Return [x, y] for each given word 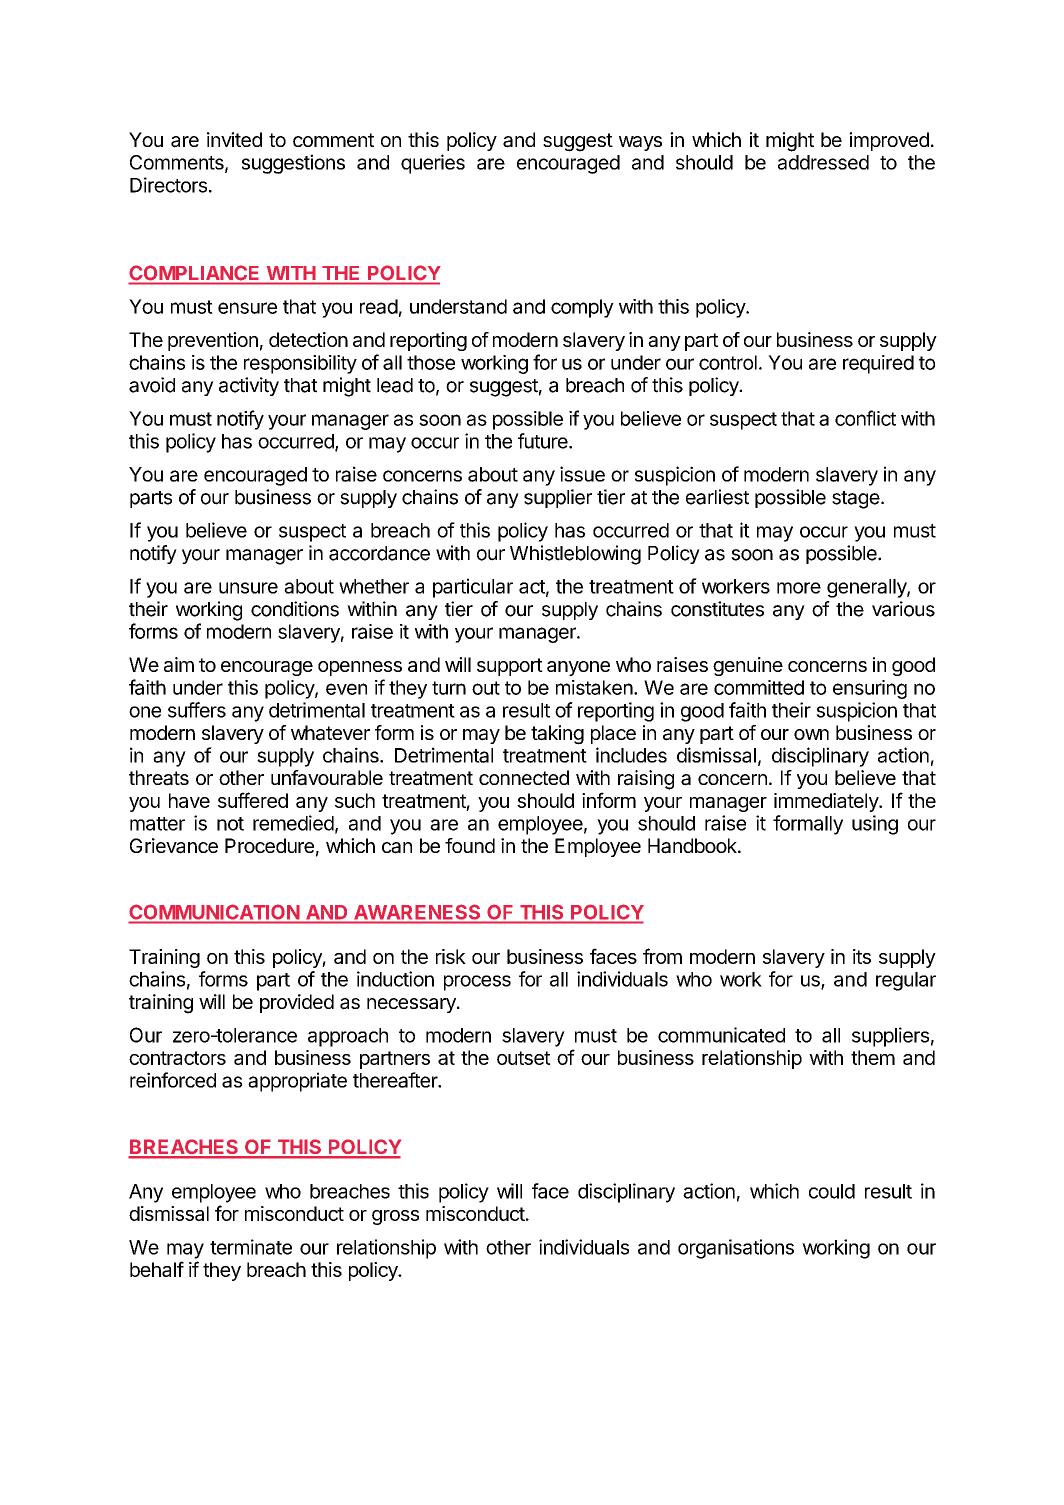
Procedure [269, 845]
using [875, 825]
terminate [251, 1247]
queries [433, 164]
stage [856, 500]
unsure [248, 588]
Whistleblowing [575, 555]
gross [395, 1217]
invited [234, 139]
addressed [823, 162]
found [470, 845]
